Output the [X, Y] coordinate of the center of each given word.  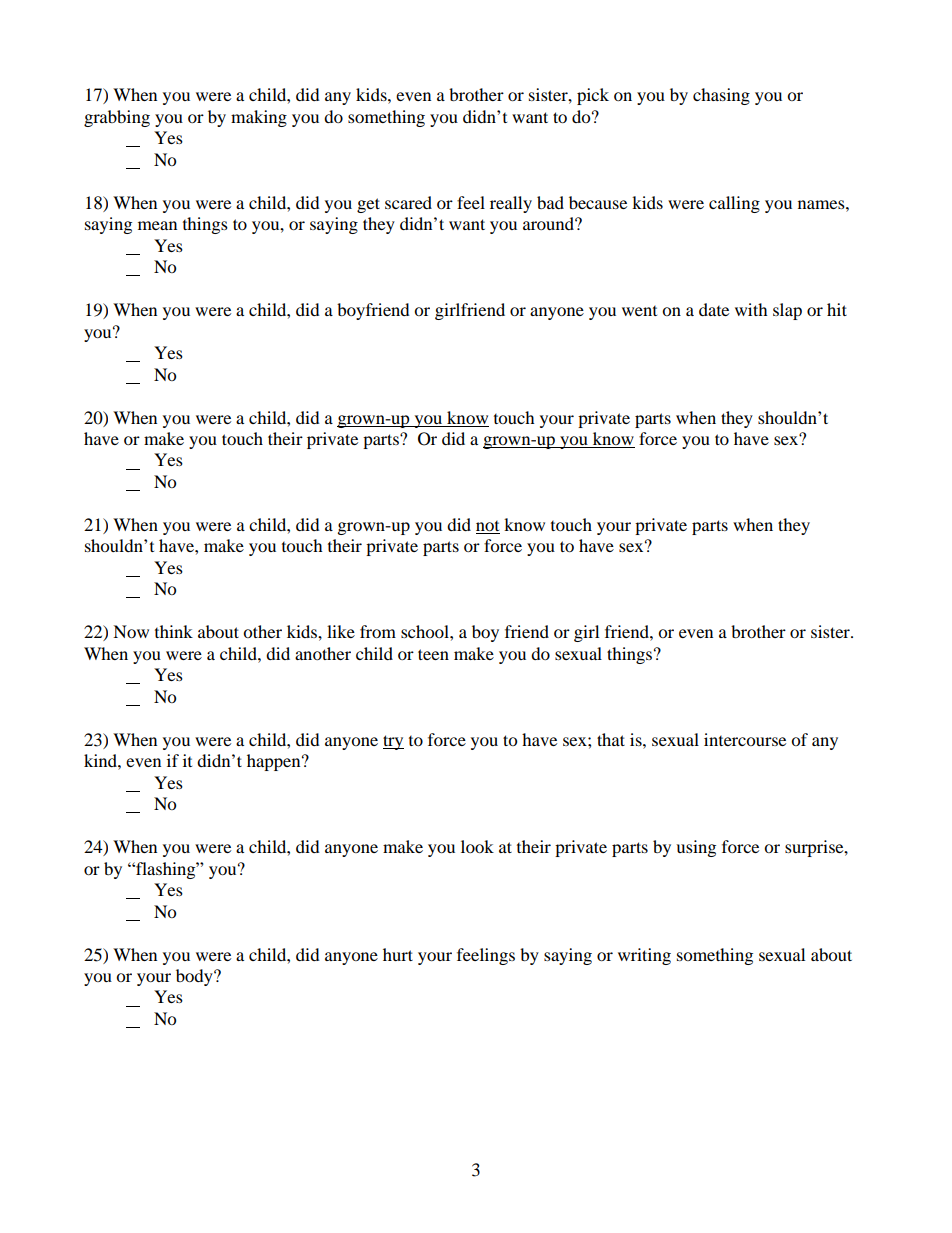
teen [433, 654]
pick [593, 96]
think [174, 631]
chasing [721, 96]
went [639, 311]
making [259, 118]
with [751, 309]
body [195, 977]
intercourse [745, 739]
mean [157, 225]
